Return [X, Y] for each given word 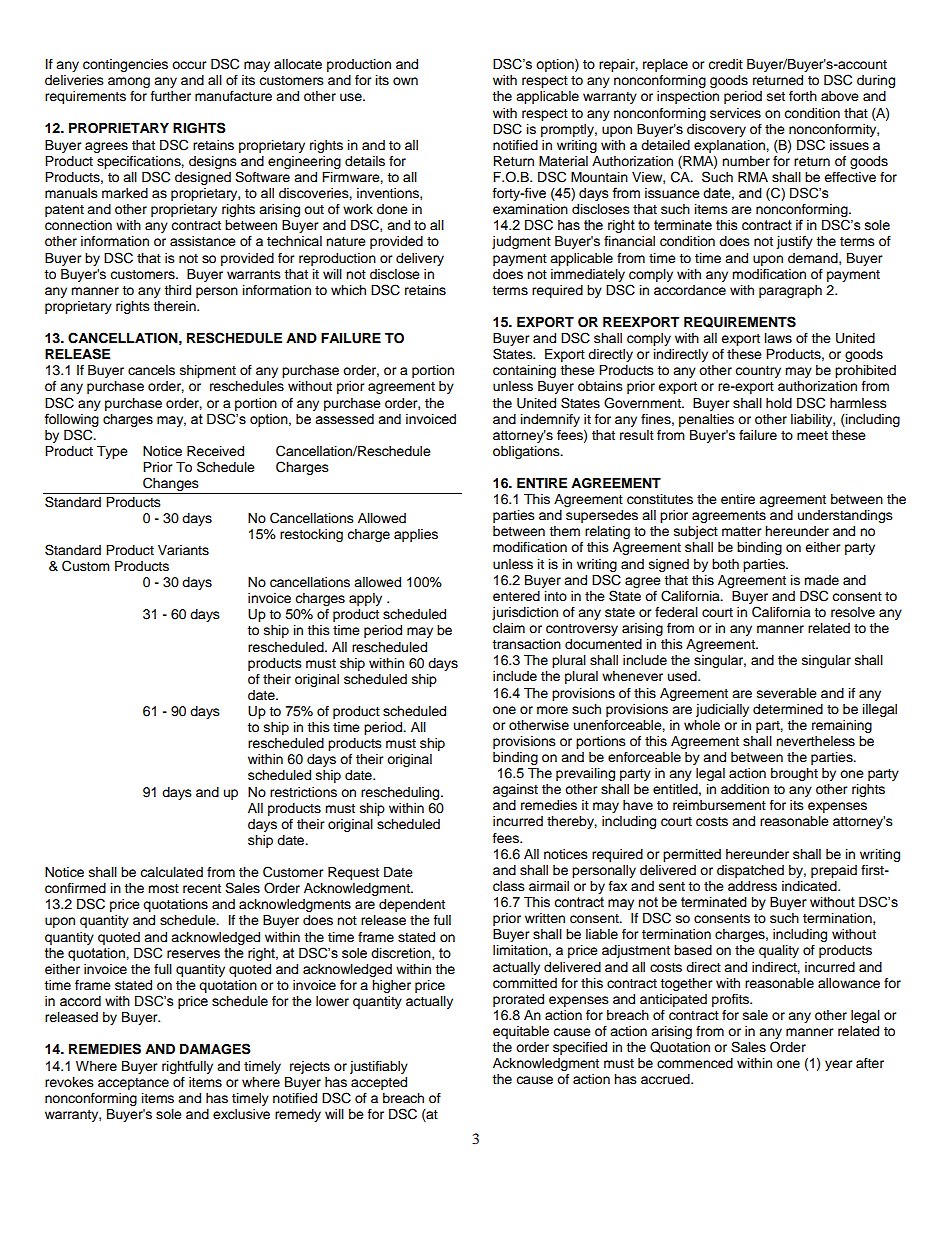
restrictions [303, 792]
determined [788, 709]
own [405, 81]
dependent [412, 905]
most [163, 888]
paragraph [790, 291]
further [171, 96]
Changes [171, 485]
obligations [527, 452]
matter [742, 532]
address [752, 886]
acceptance [133, 1084]
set [776, 97]
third [177, 290]
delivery [420, 259]
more [552, 710]
